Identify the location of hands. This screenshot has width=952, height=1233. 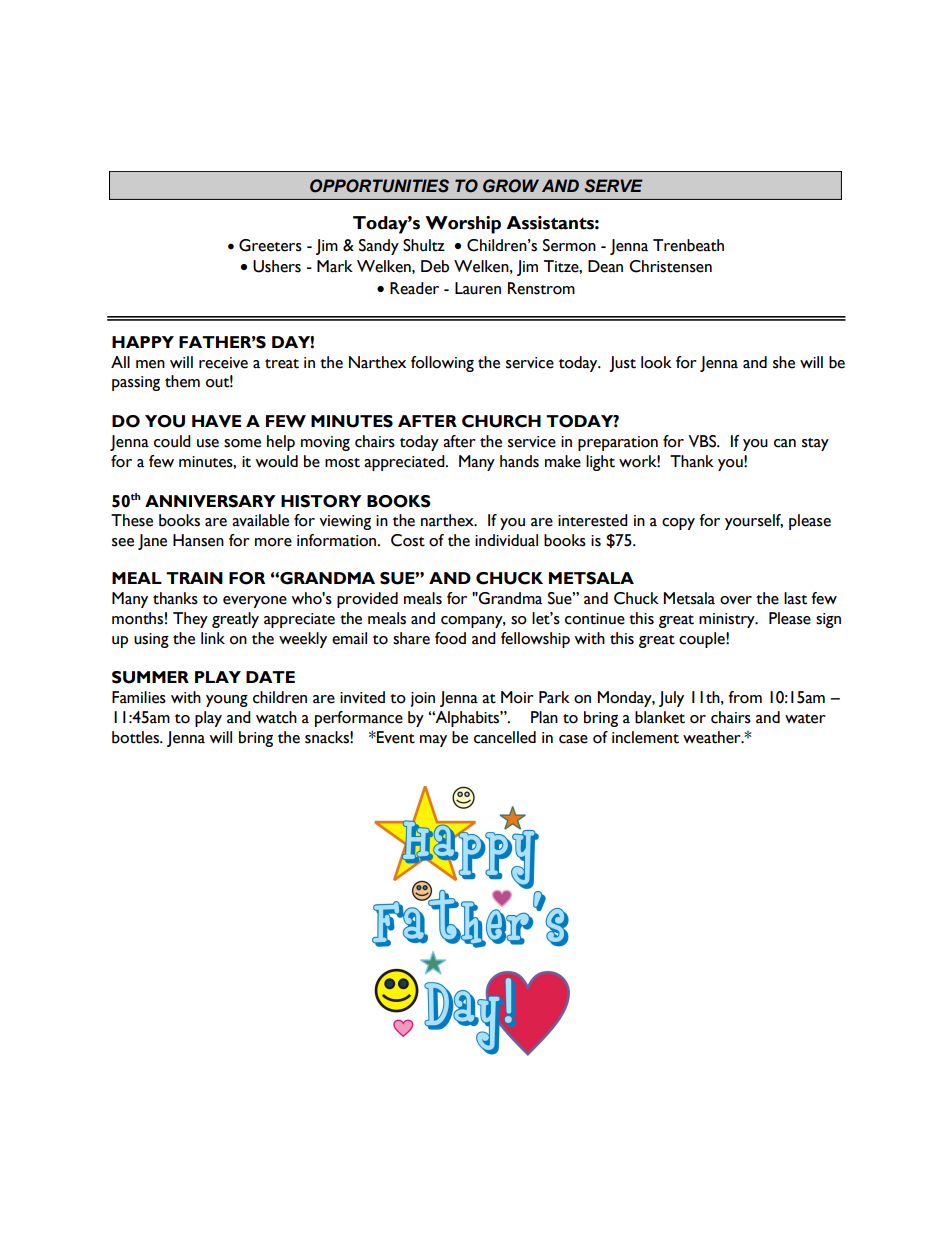
(519, 461).
